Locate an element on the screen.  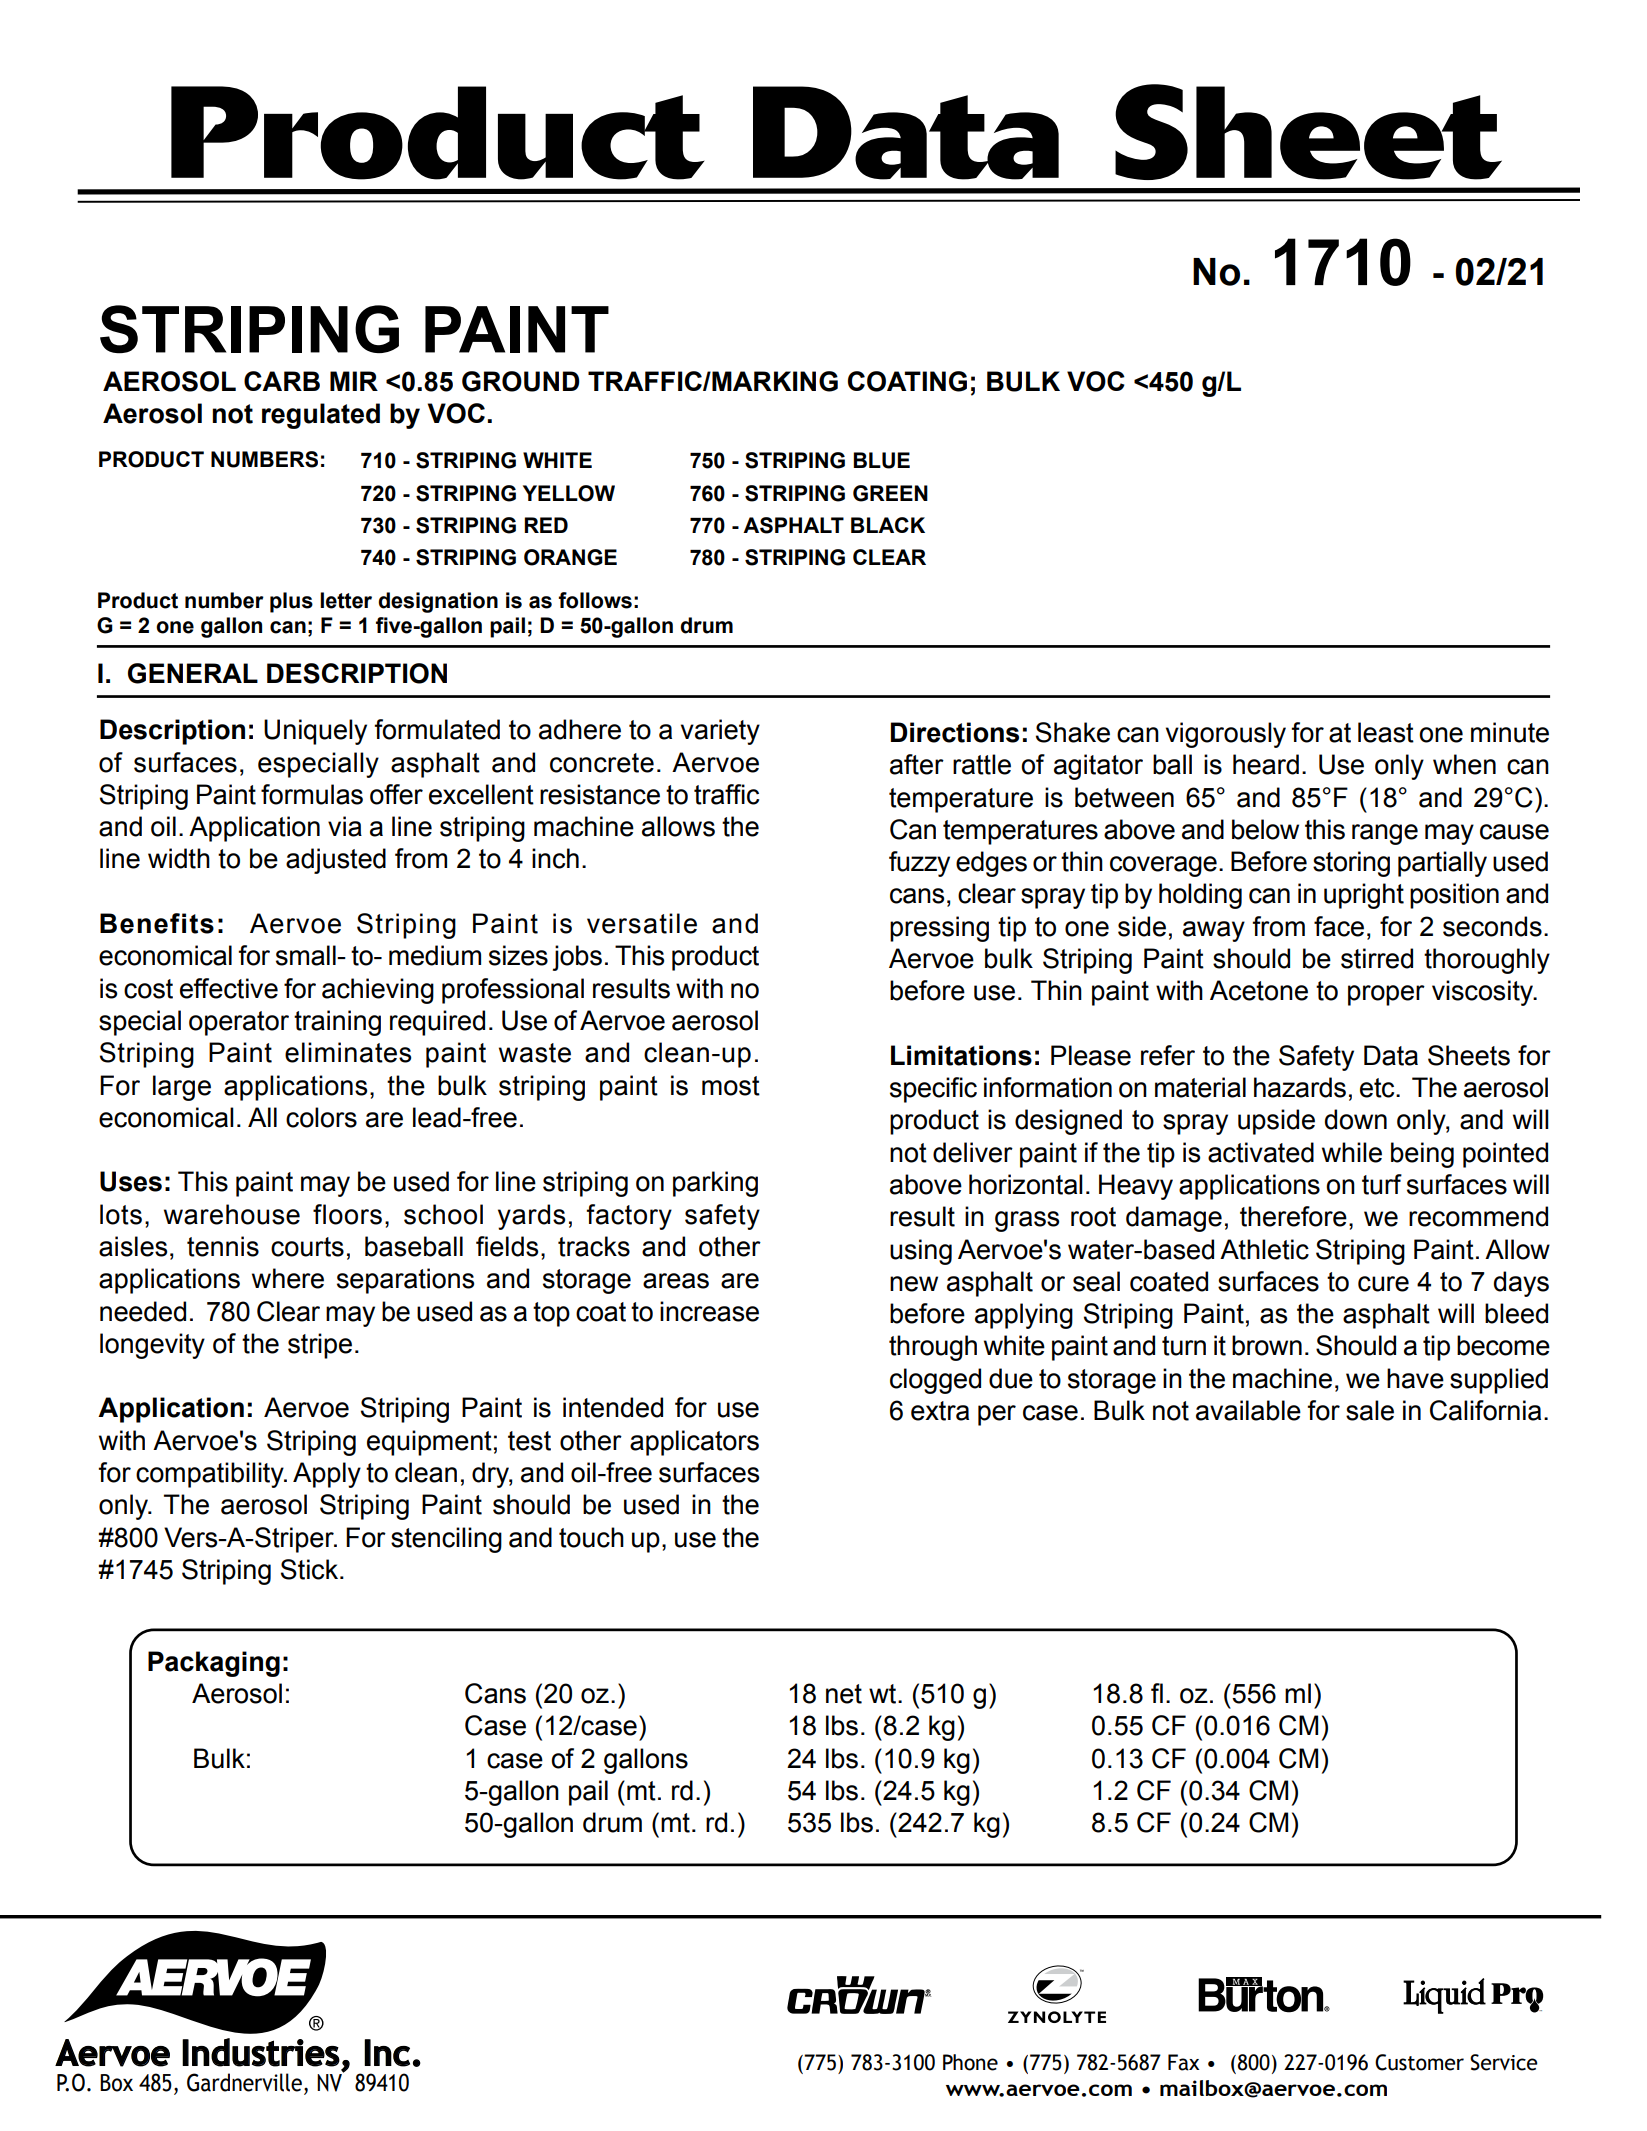
storing is located at coordinates (1351, 864).
